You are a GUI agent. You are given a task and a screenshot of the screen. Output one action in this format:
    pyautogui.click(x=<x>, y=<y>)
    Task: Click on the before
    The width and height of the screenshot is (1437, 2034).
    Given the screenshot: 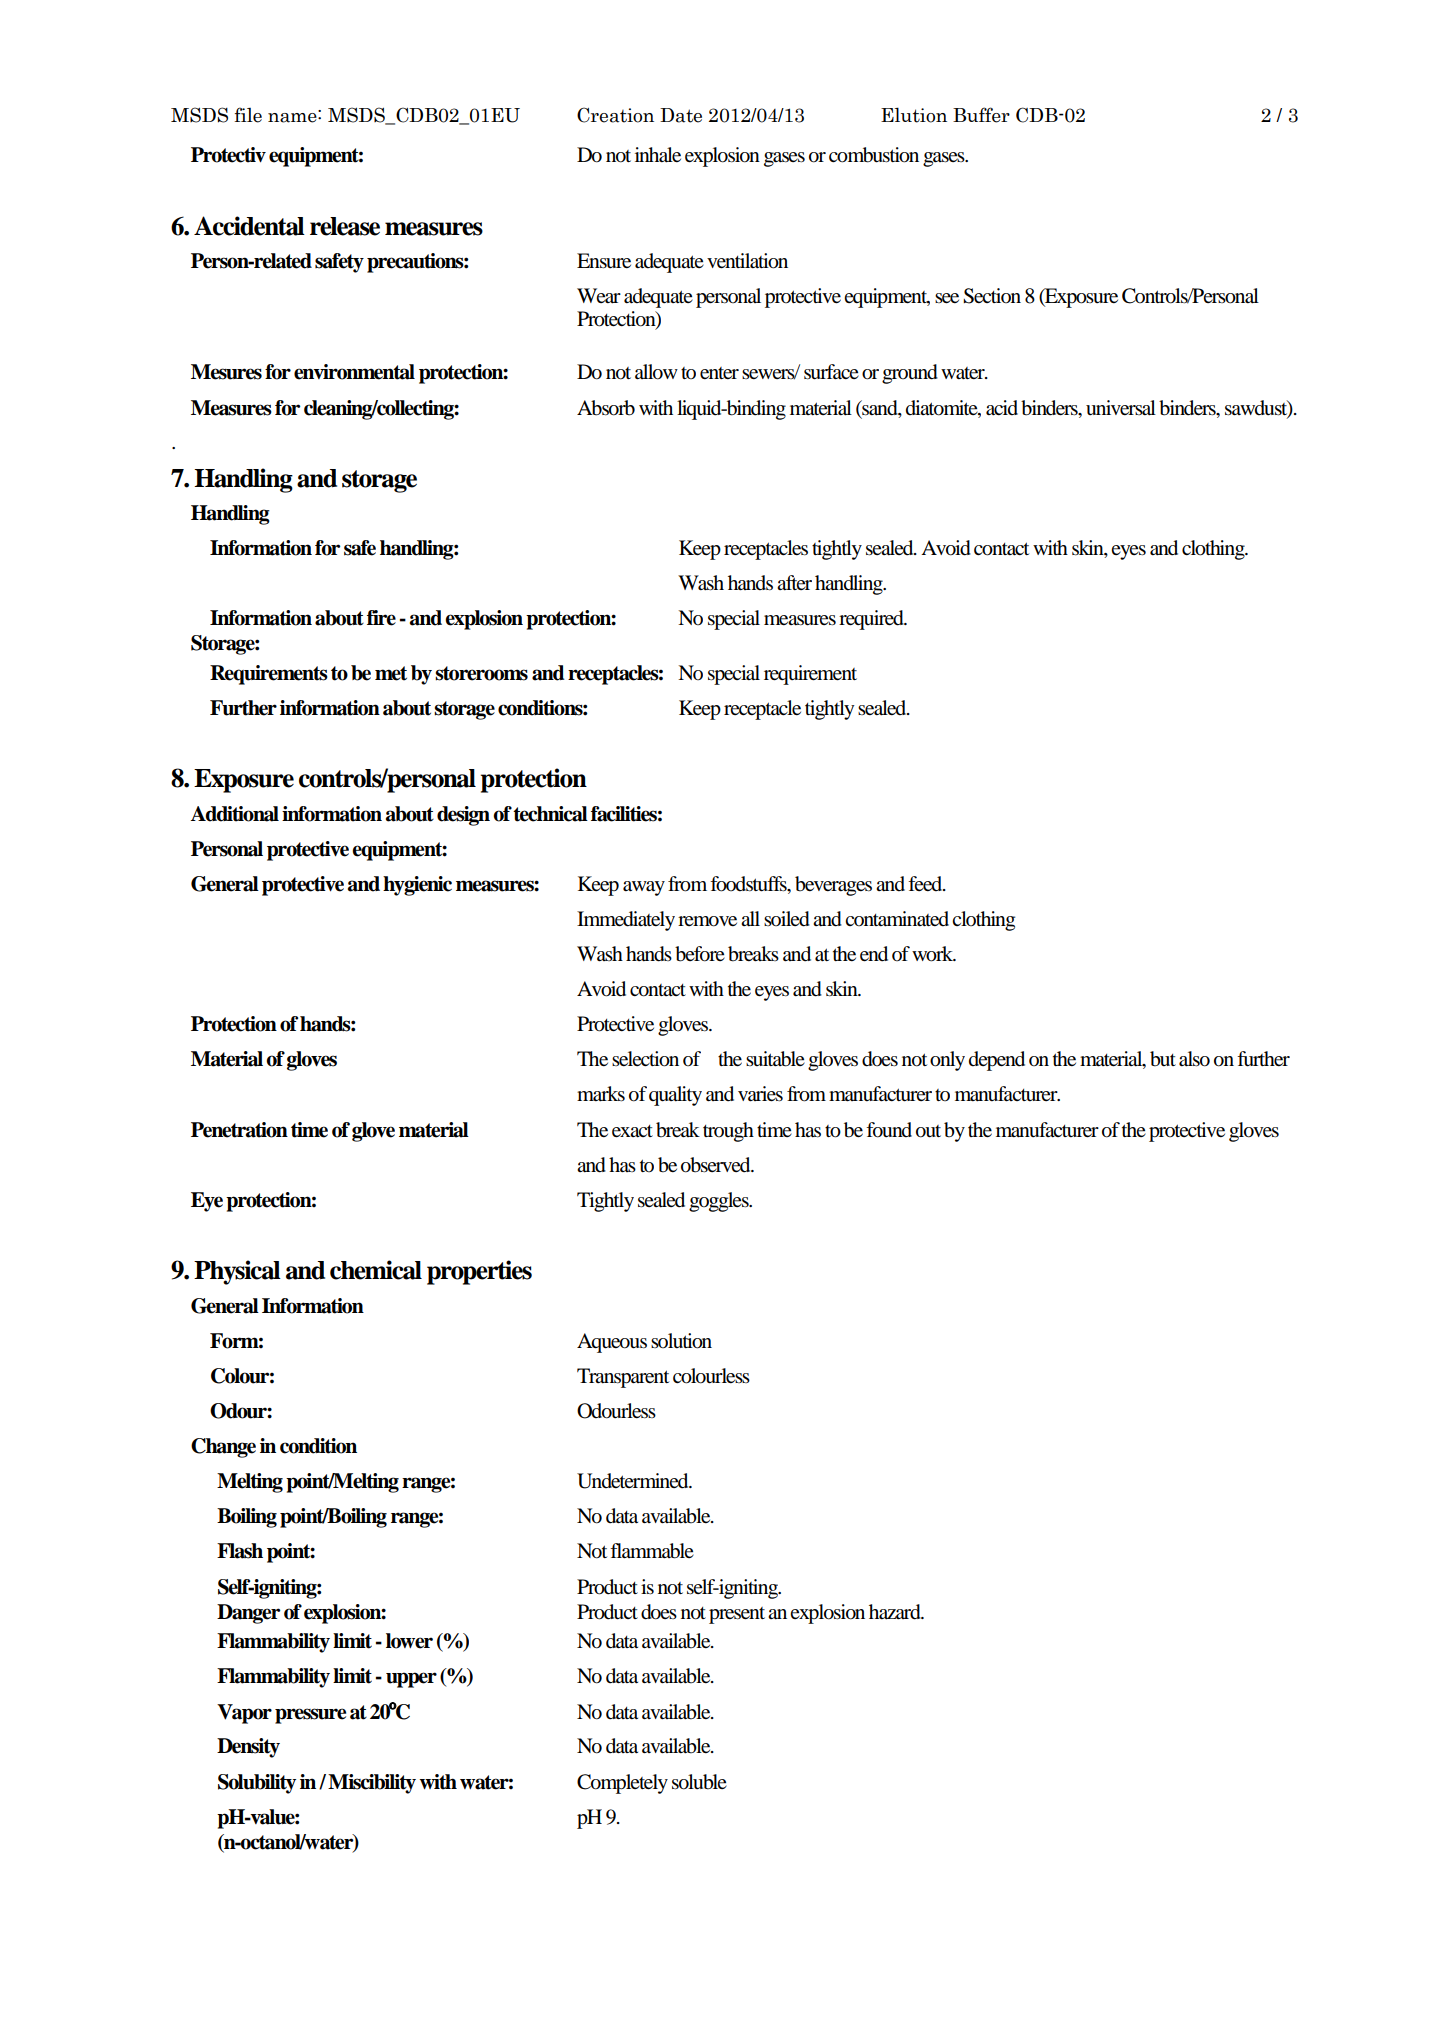 What is the action you would take?
    pyautogui.click(x=700, y=954)
